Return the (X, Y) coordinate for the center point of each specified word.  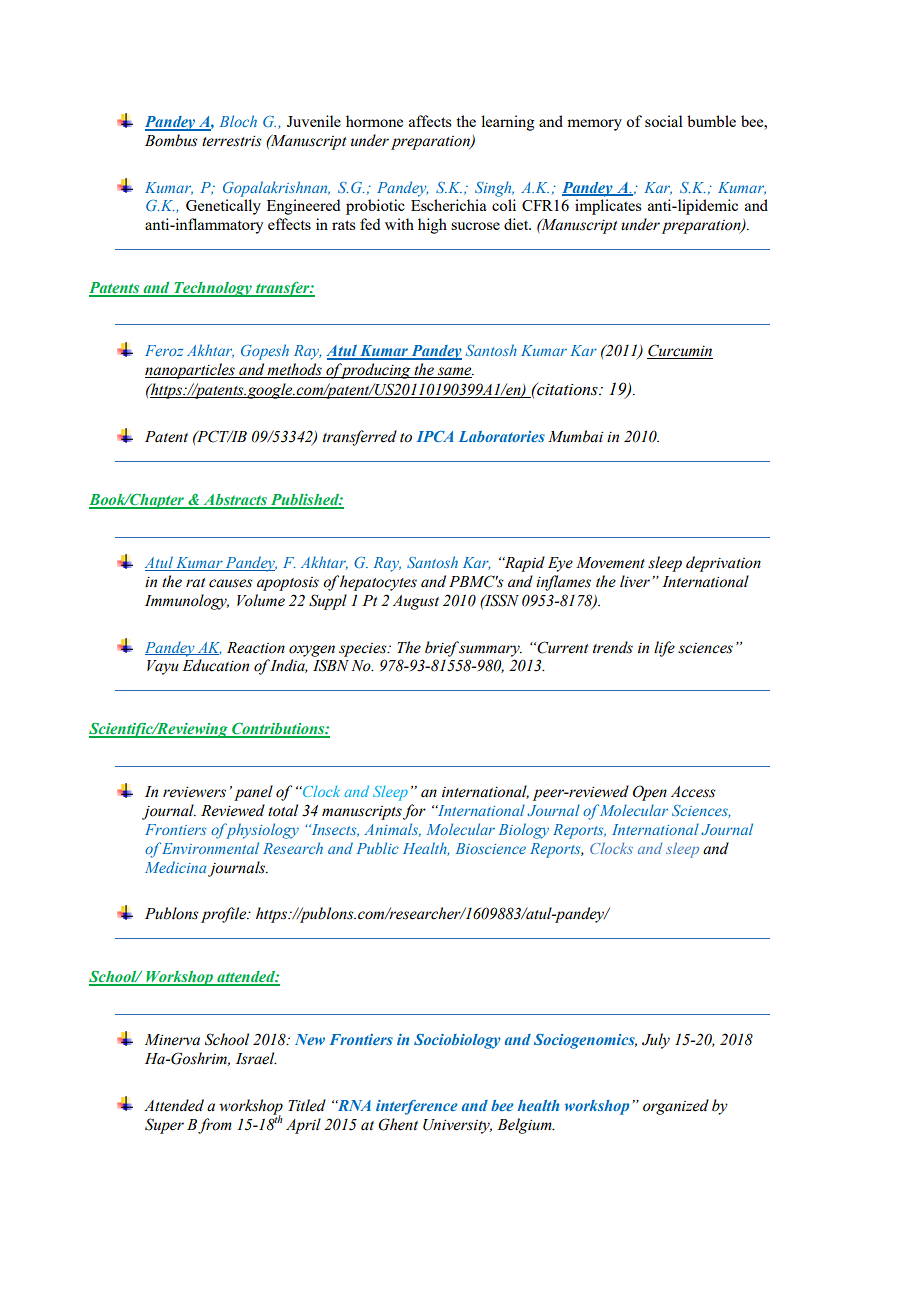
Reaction (256, 648)
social (664, 121)
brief (442, 649)
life (664, 649)
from (215, 1126)
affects (430, 121)
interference (417, 1107)
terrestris (232, 141)
